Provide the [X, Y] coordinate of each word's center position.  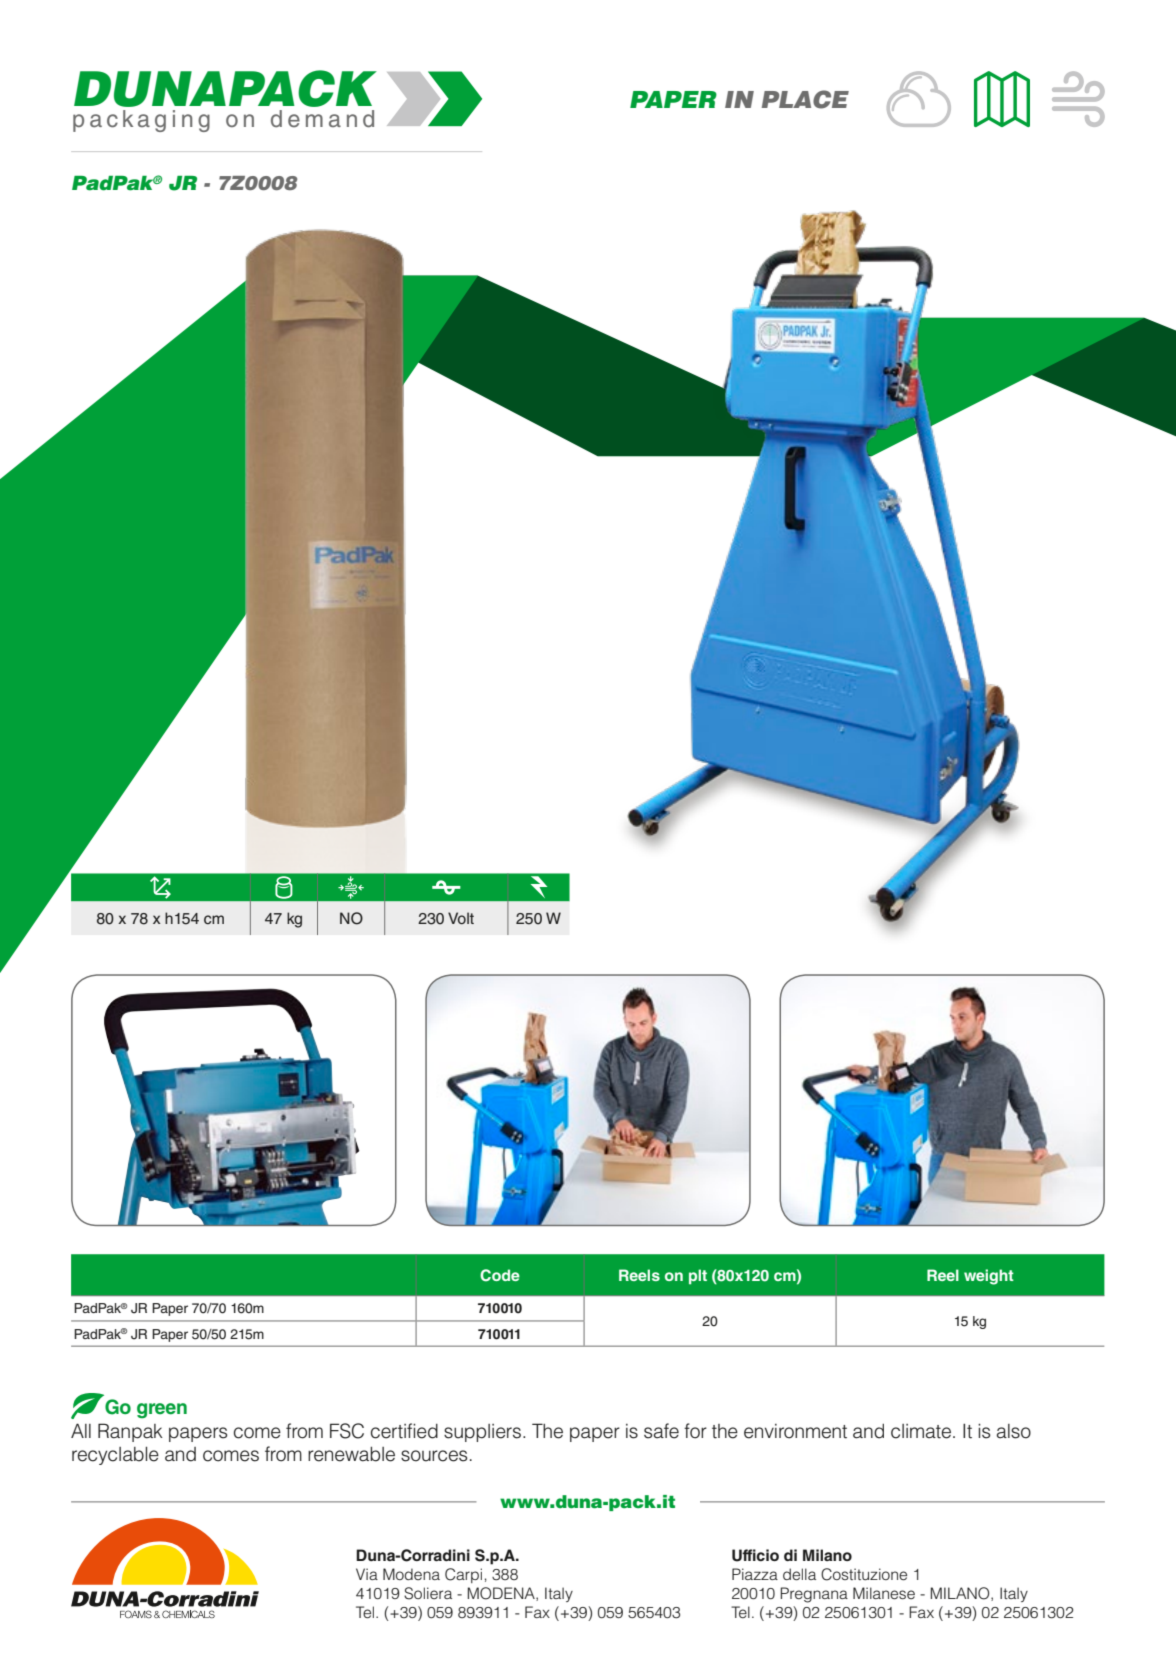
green [162, 1411]
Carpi [463, 1575]
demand [322, 119]
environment [795, 1431]
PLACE [805, 99]
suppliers [482, 1433]
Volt [461, 918]
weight [989, 1277]
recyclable [115, 1456]
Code [500, 1275]
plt [698, 1277]
